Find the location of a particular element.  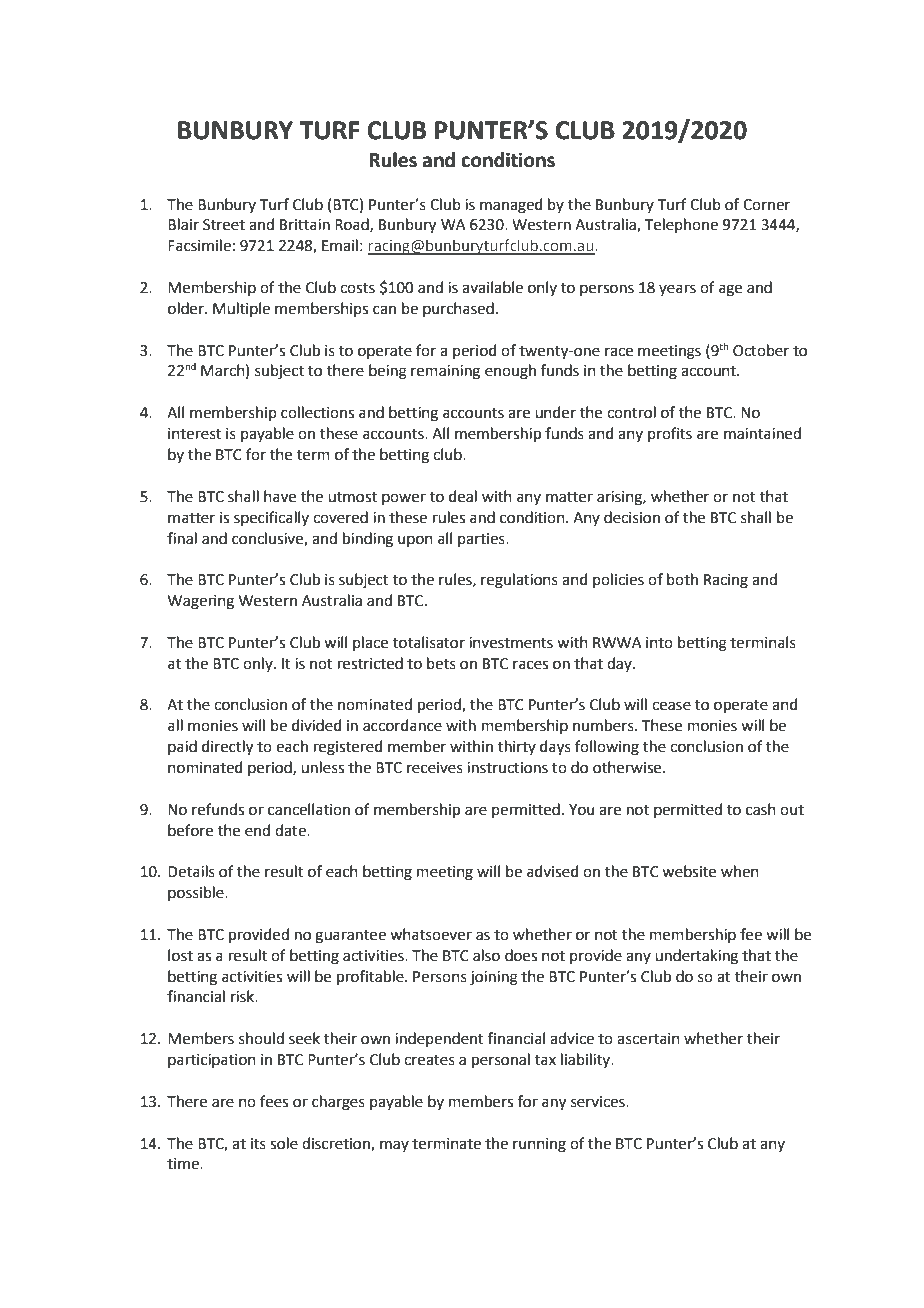

both is located at coordinates (682, 579).
